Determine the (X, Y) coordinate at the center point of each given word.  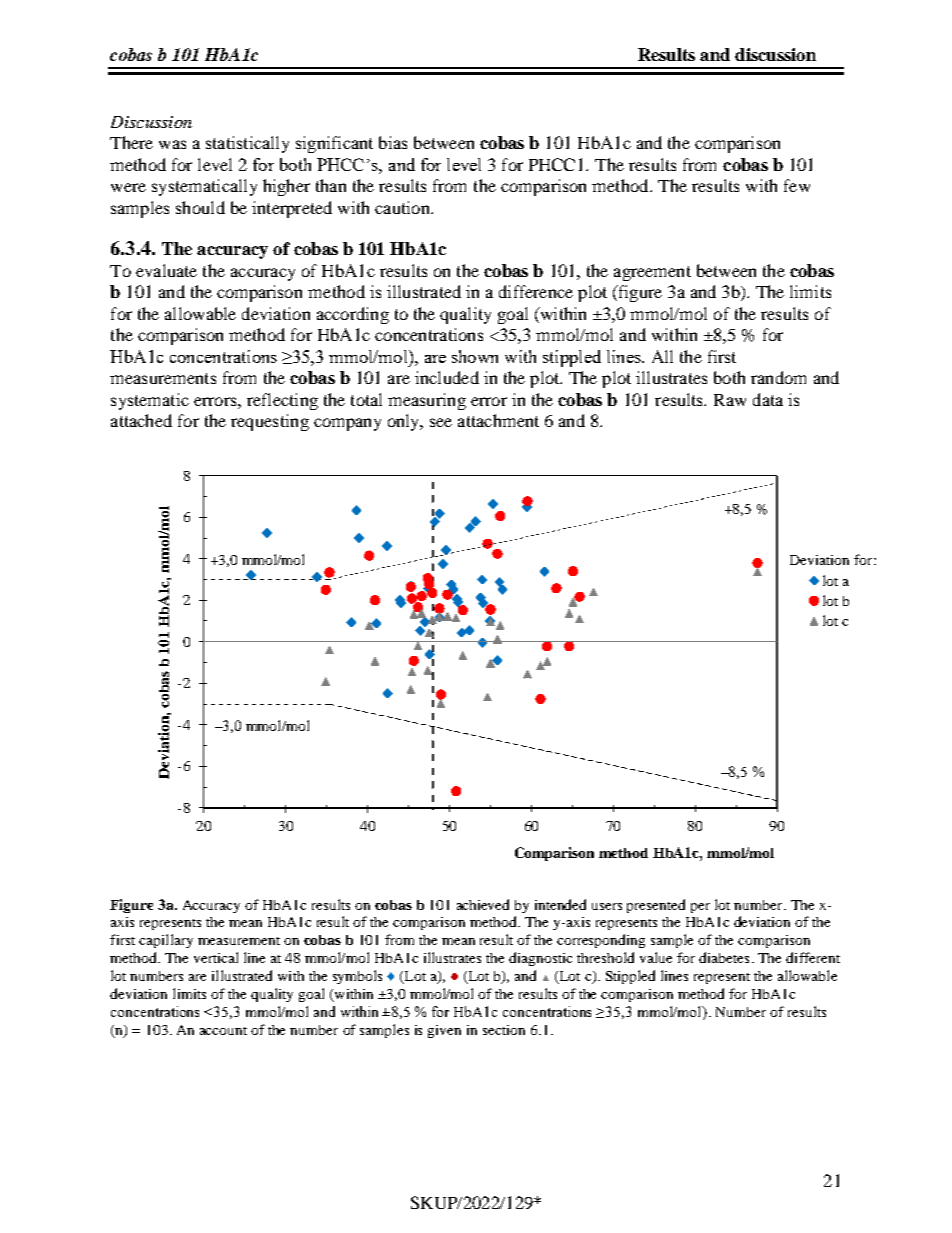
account (223, 1031)
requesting (270, 422)
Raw (730, 400)
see (441, 422)
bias (393, 142)
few (797, 185)
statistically (247, 144)
